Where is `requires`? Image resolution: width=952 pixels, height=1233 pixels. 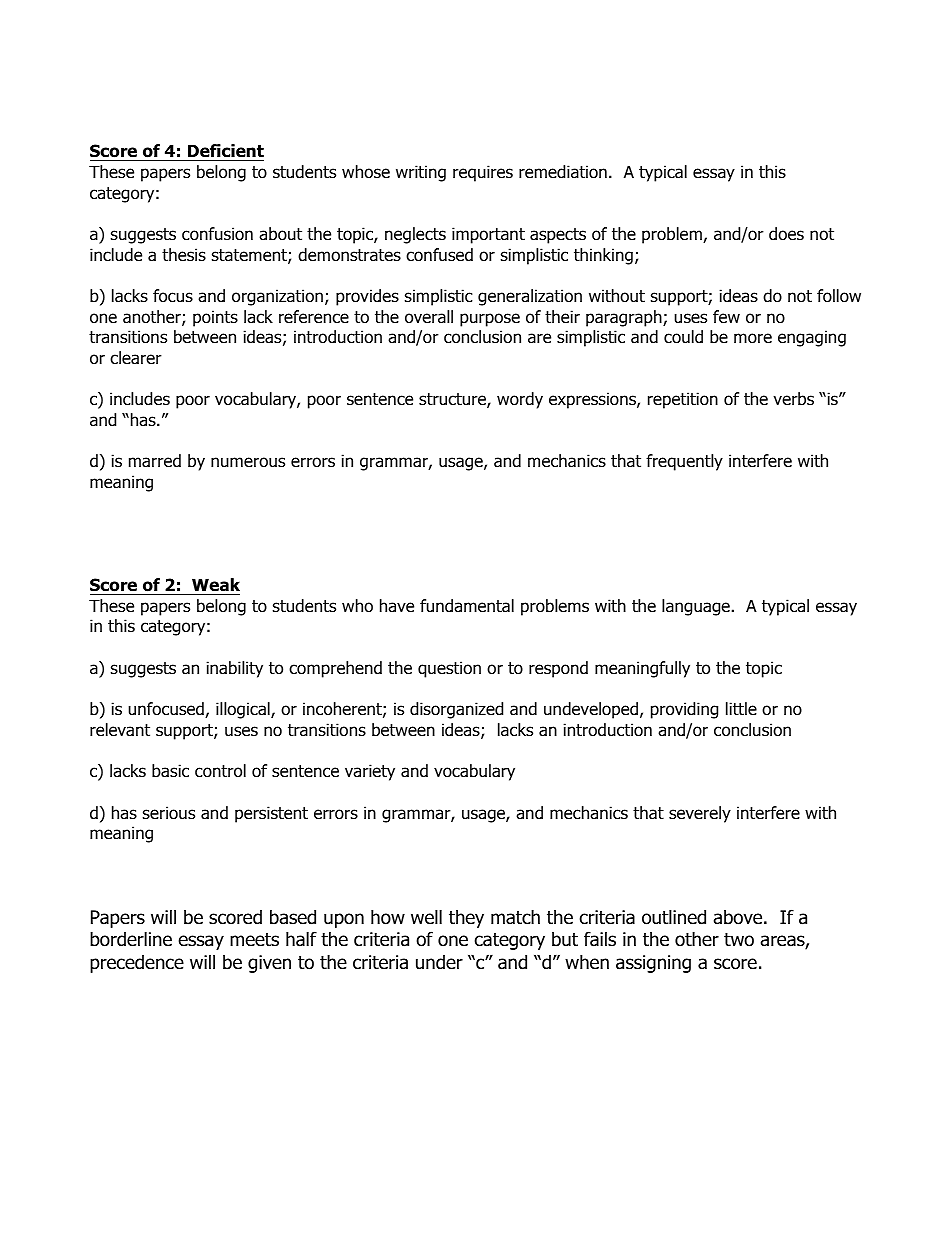
requires is located at coordinates (483, 173).
